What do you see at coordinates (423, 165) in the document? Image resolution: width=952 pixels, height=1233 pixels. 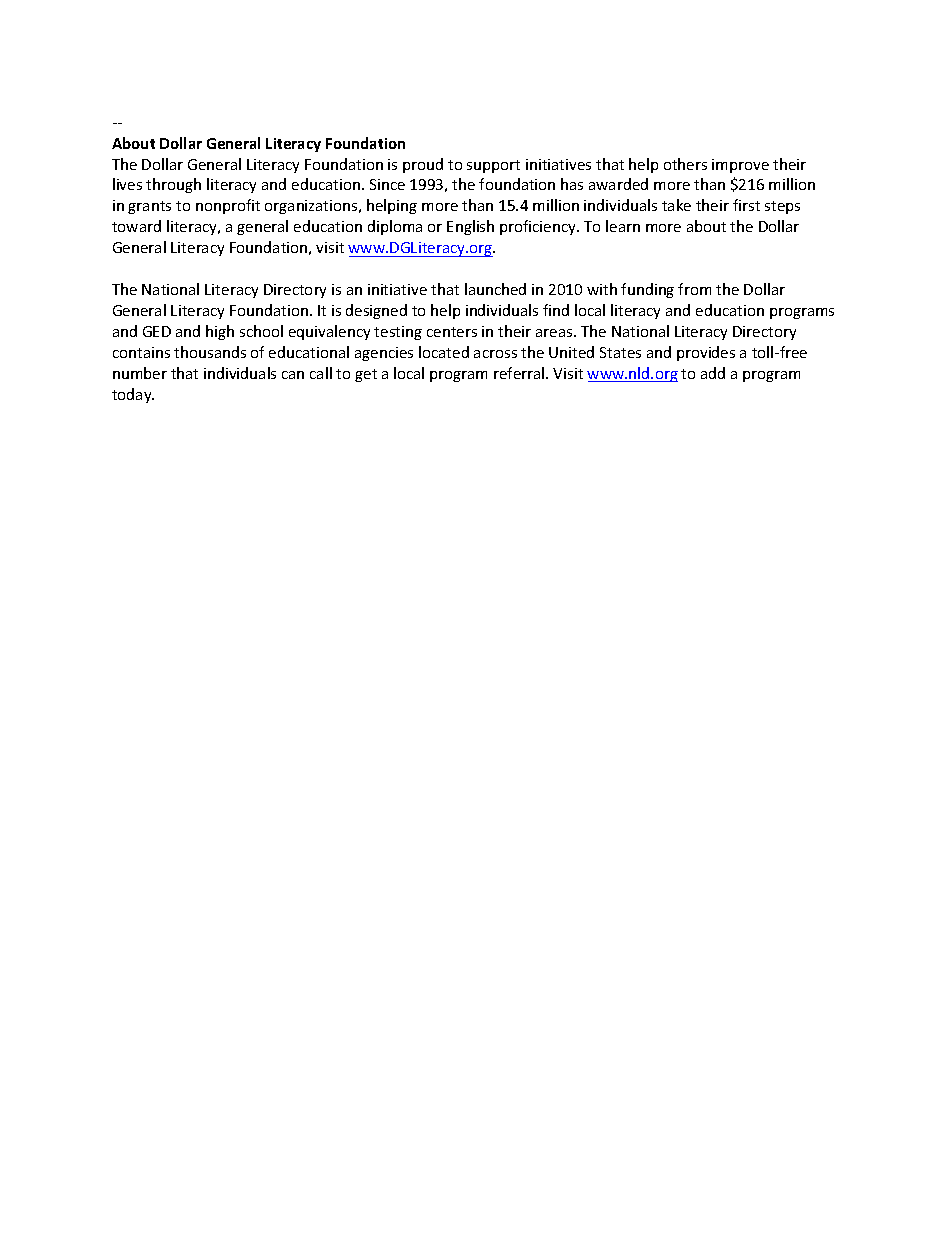 I see `proud` at bounding box center [423, 165].
